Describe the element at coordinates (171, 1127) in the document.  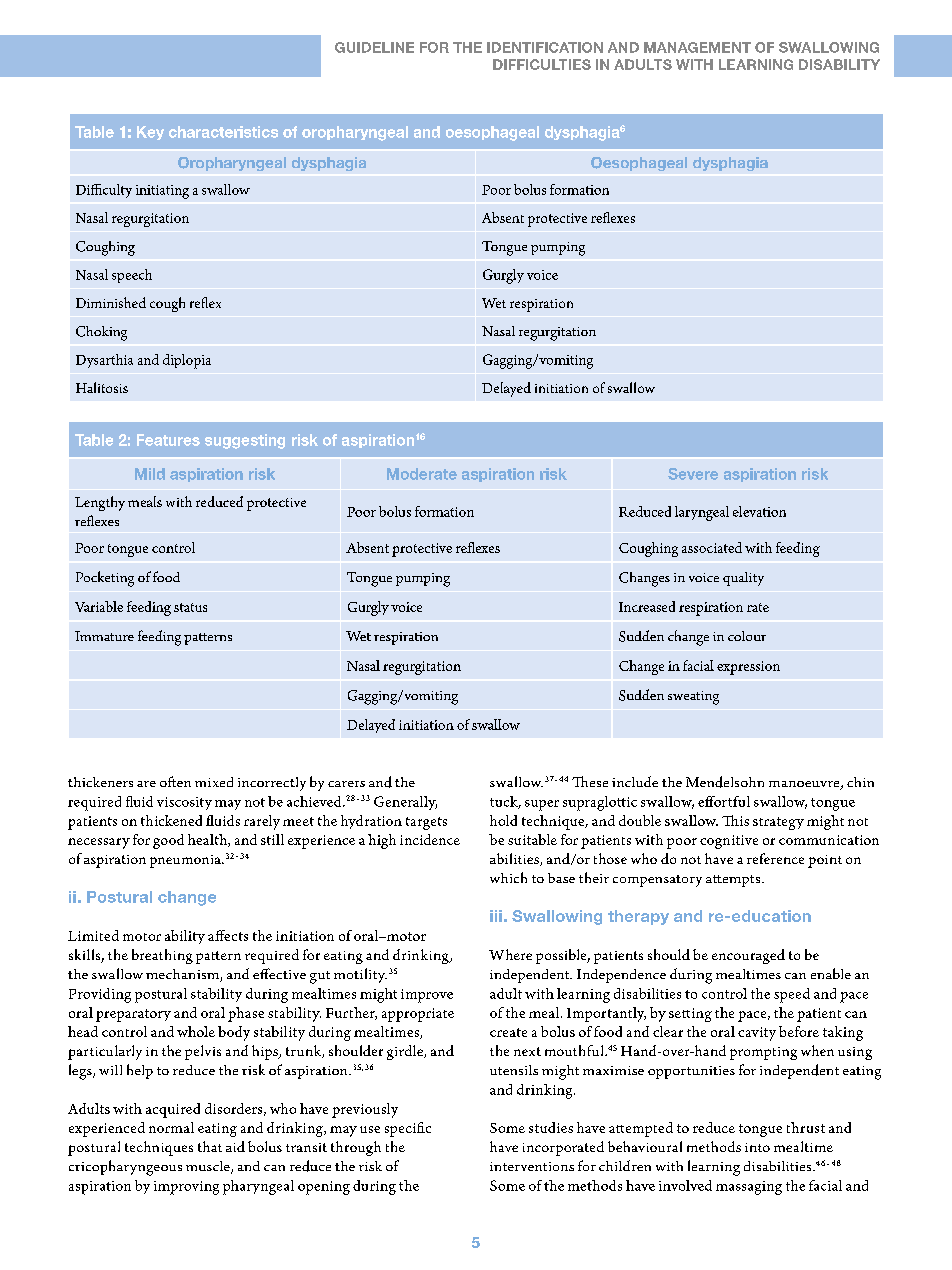
I see `normal` at that location.
